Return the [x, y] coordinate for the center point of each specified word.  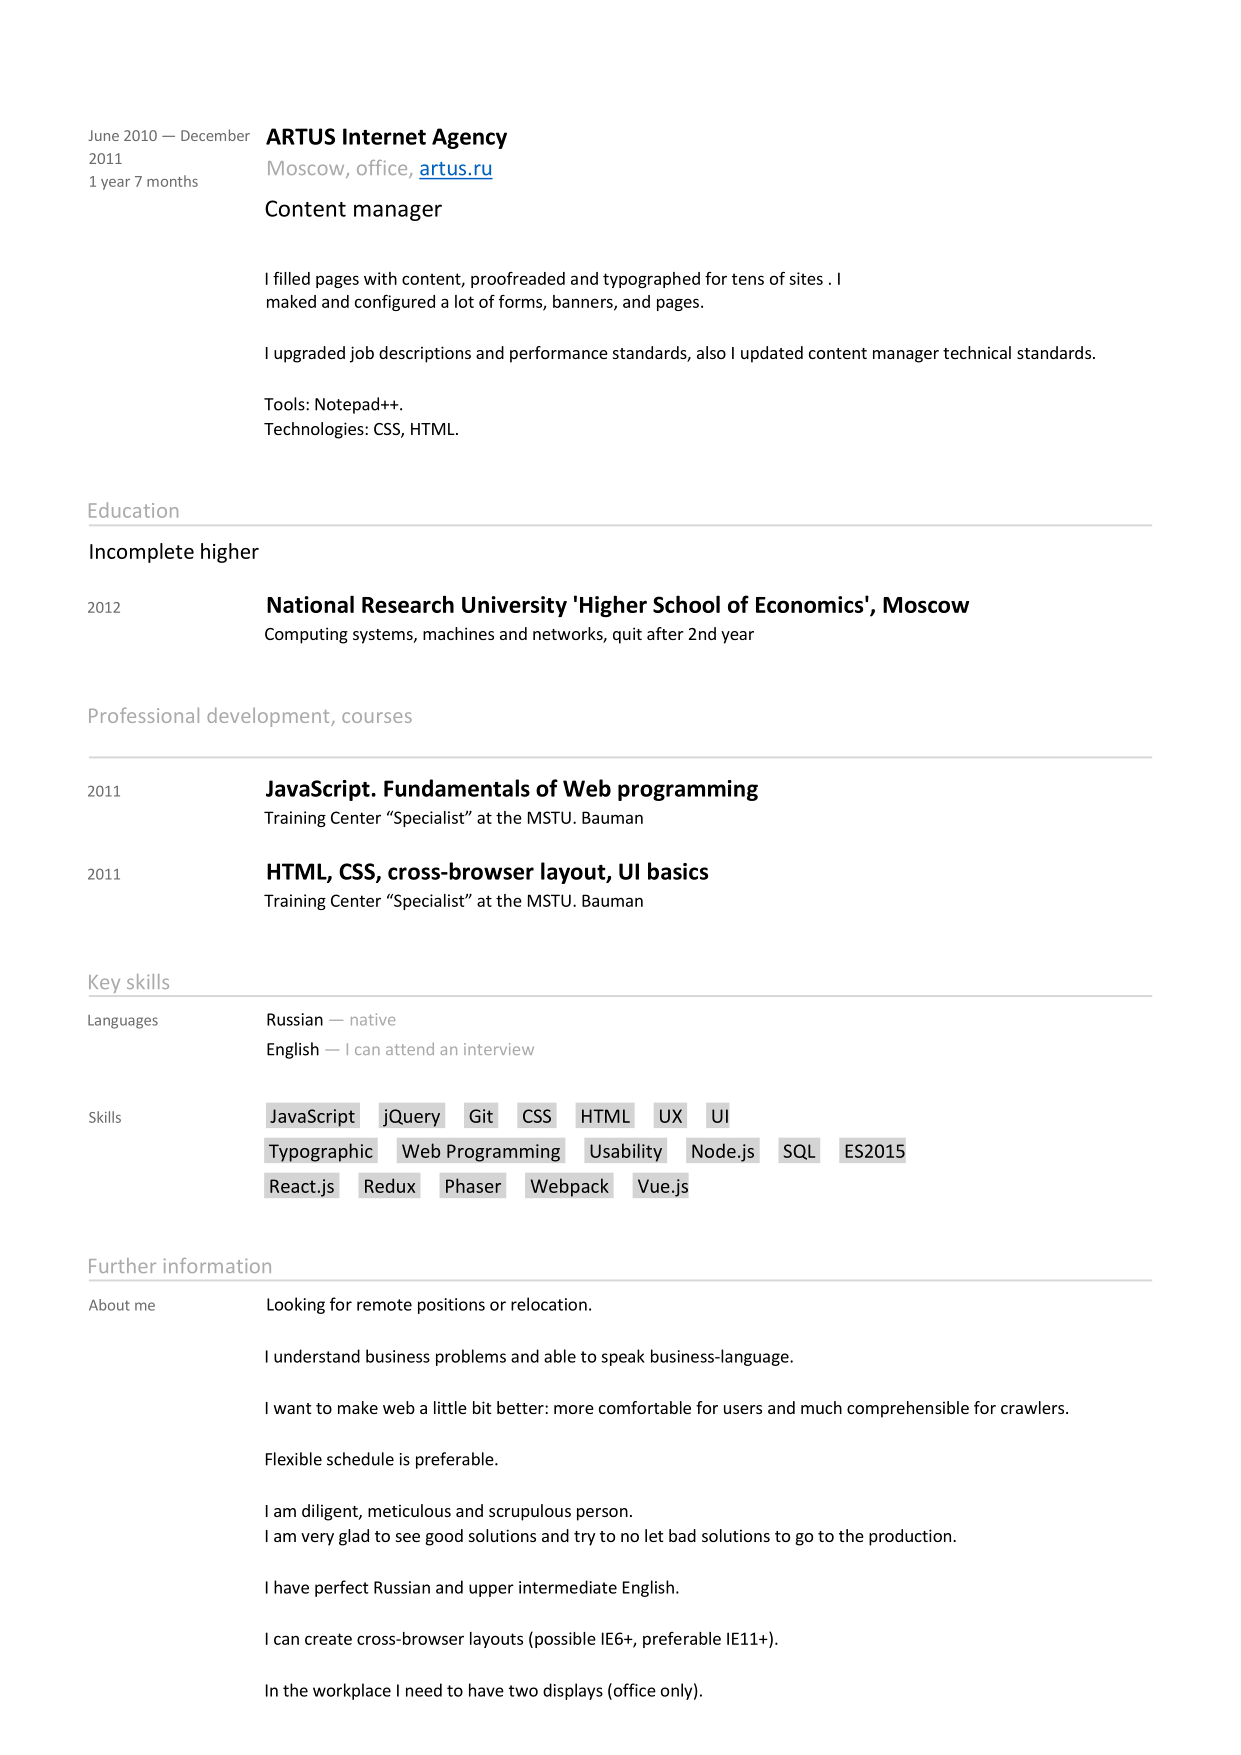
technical [977, 352]
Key [104, 984]
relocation [549, 1304]
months [172, 181]
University [514, 606]
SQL [799, 1152]
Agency [469, 138]
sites [806, 278]
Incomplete [142, 553]
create [328, 1639]
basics [678, 871]
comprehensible [908, 1409]
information [217, 1265]
